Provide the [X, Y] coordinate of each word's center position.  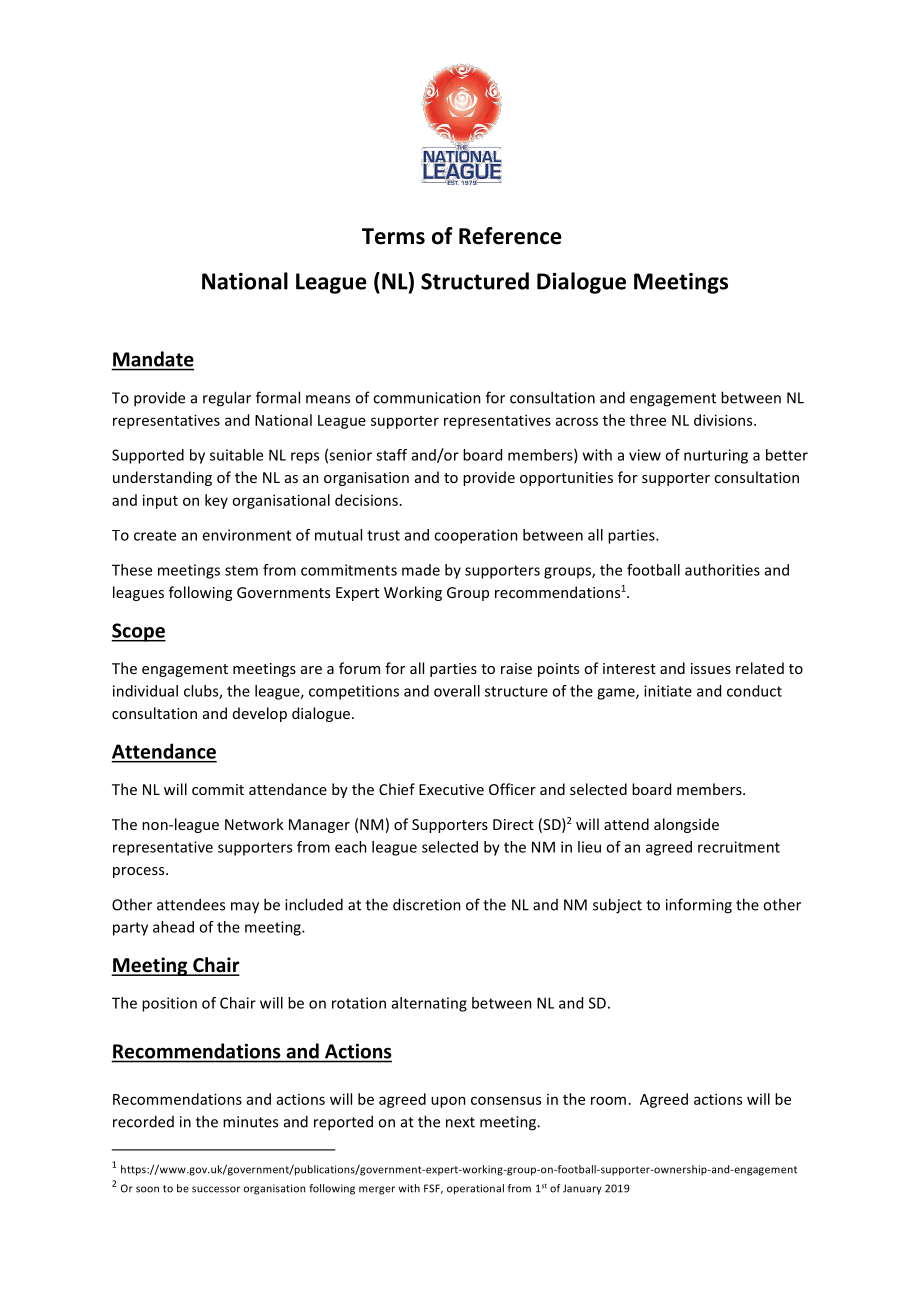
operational [475, 1189]
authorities [722, 570]
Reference [510, 236]
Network [254, 824]
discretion [427, 904]
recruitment [739, 847]
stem [241, 570]
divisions [724, 420]
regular [227, 399]
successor [216, 1189]
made [421, 570]
